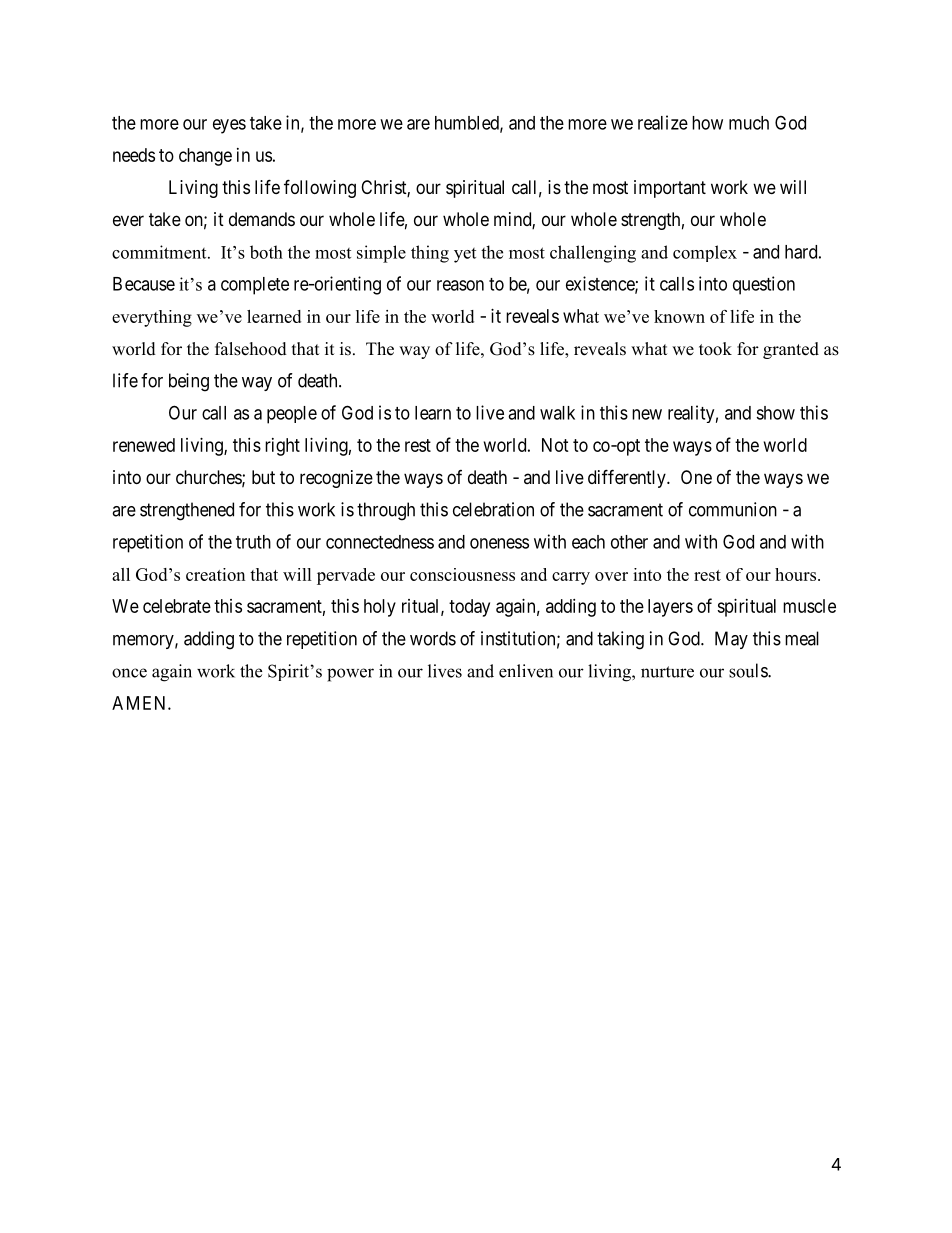 The width and height of the image is (952, 1233). Describe the element at coordinates (775, 413) in the image. I see `show` at that location.
